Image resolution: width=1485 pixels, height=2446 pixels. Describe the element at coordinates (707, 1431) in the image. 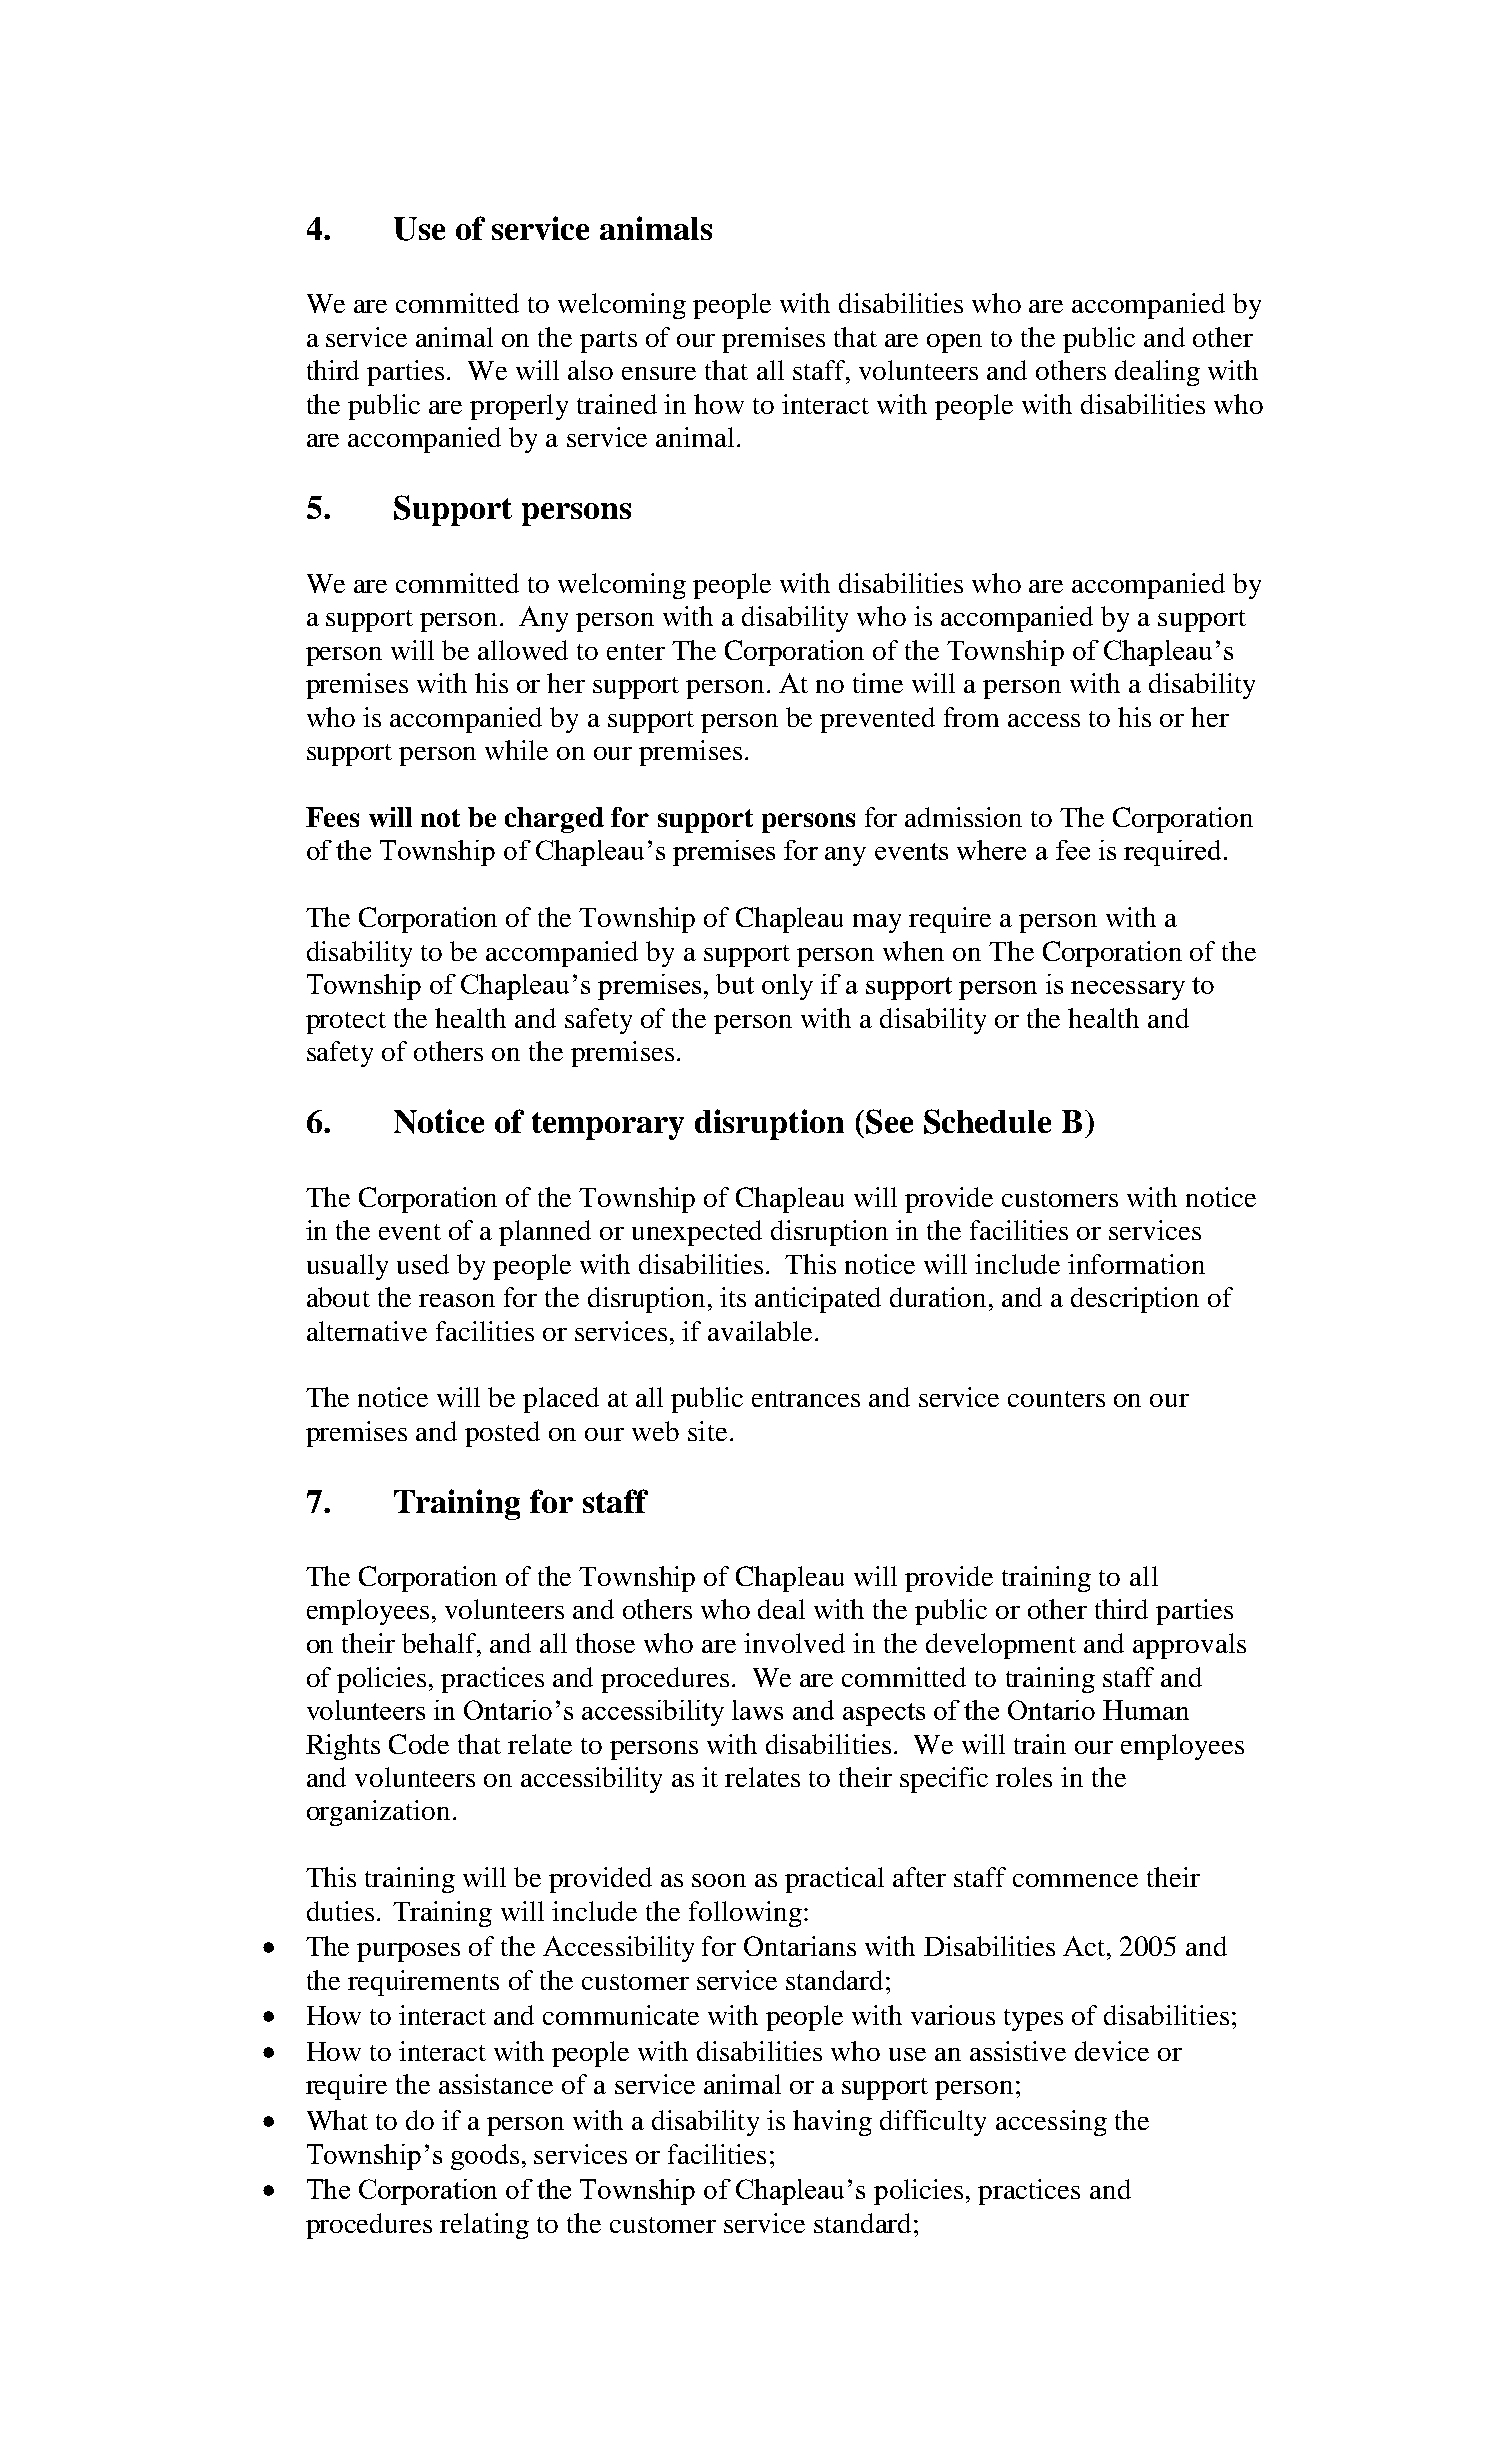

I see `site` at that location.
